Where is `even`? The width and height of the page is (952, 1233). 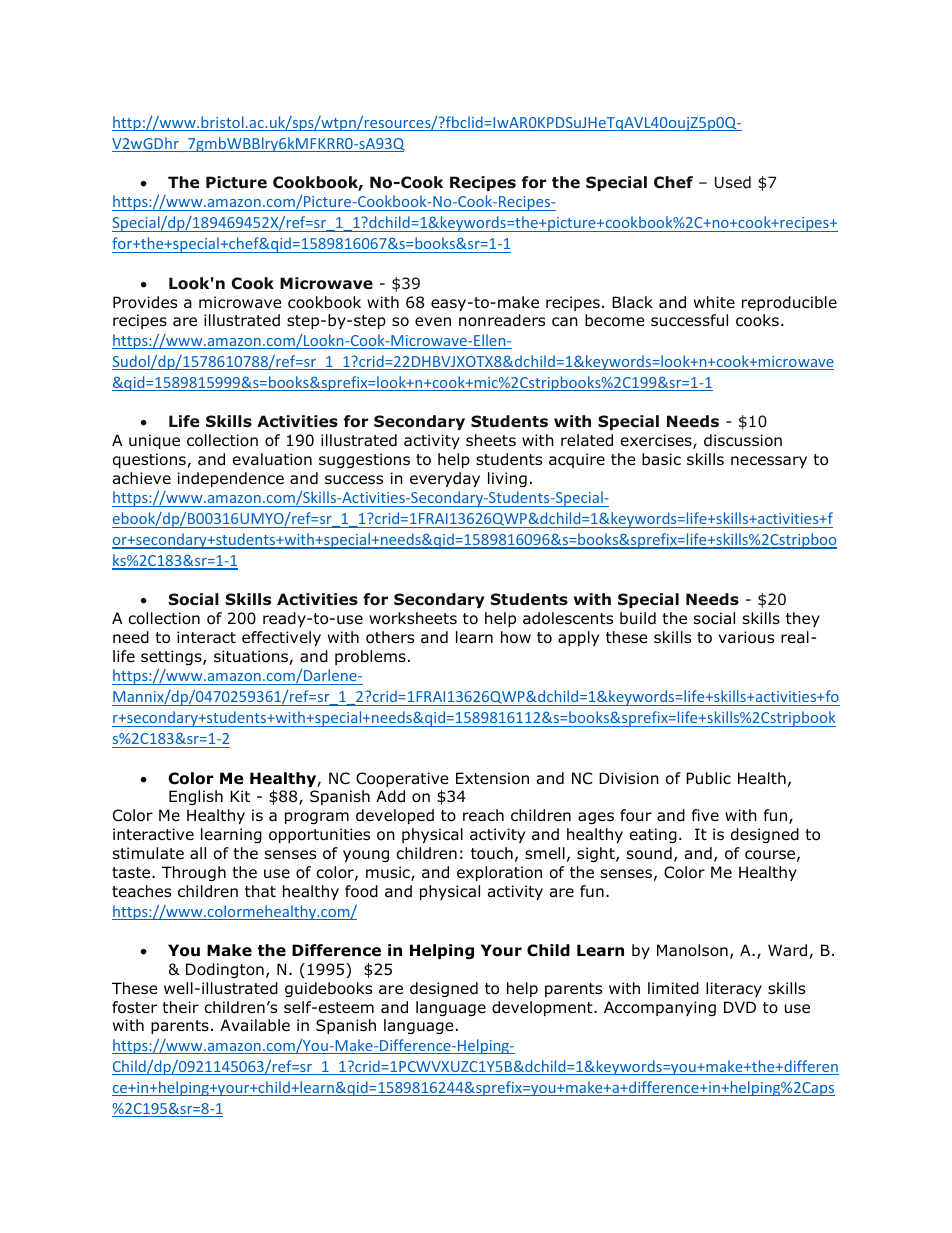 even is located at coordinates (433, 321).
